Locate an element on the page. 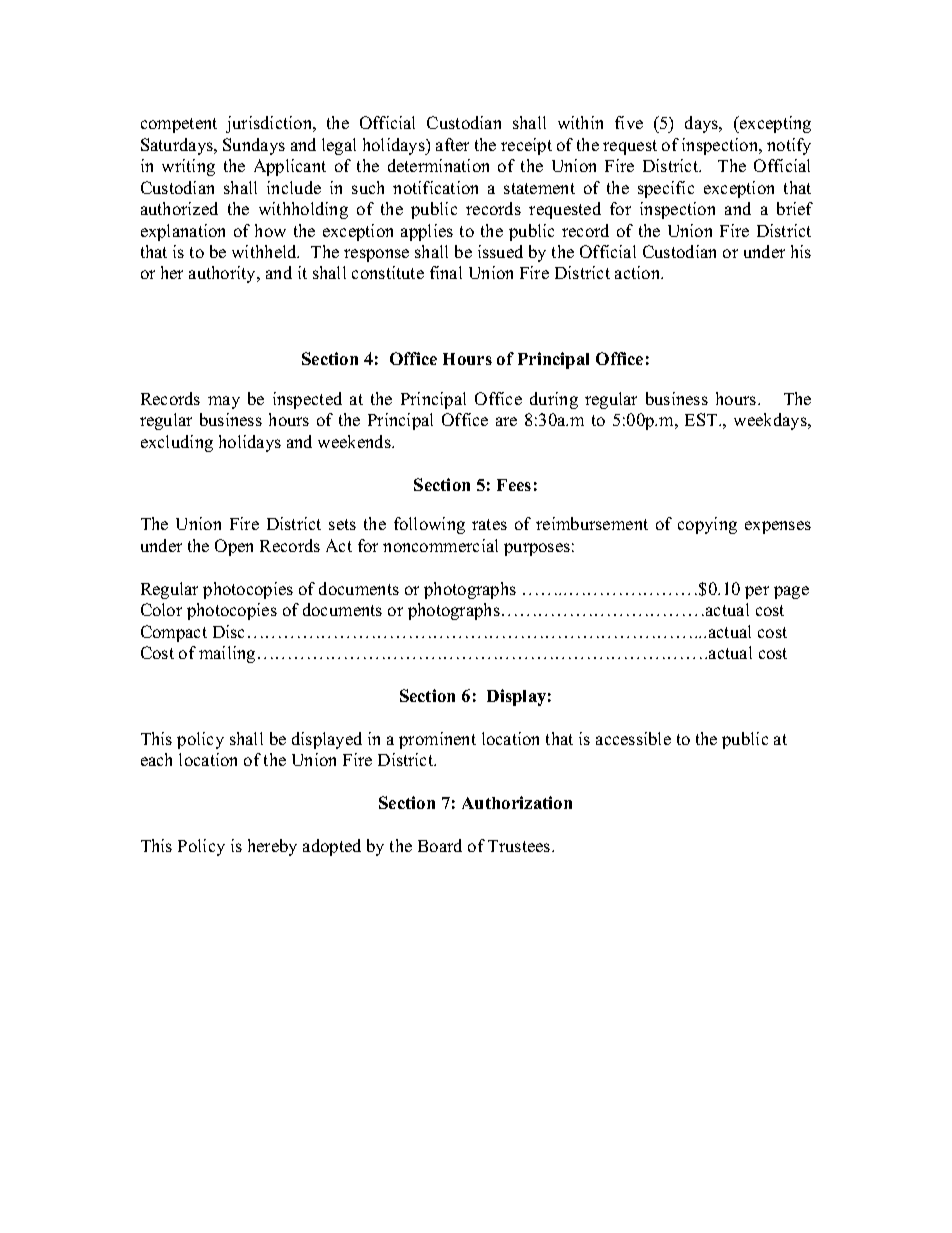 The height and width of the page is (1233, 952). hereby is located at coordinates (272, 847).
